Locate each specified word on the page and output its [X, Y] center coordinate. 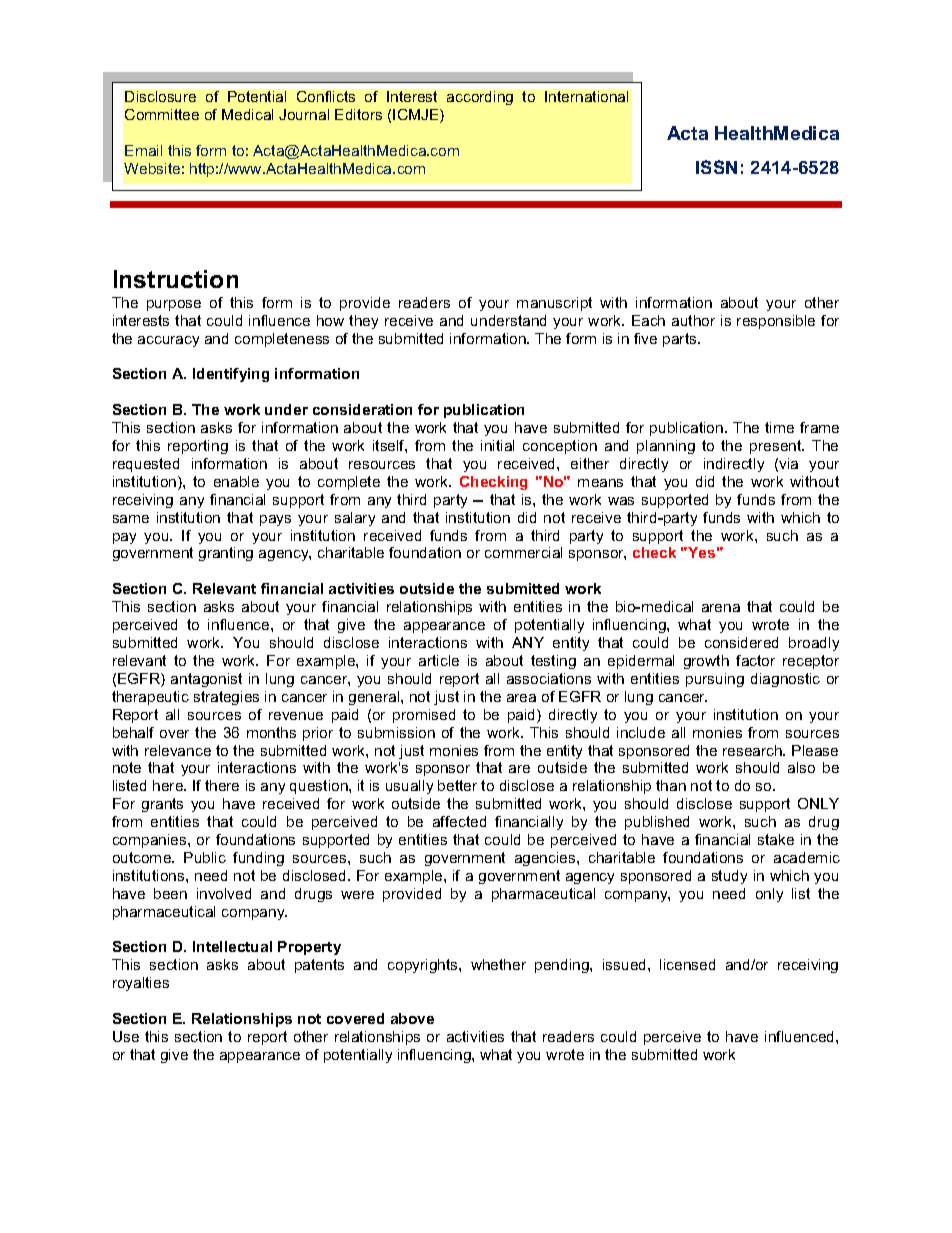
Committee [162, 114]
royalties [141, 984]
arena [721, 608]
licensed [687, 964]
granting [226, 554]
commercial [523, 552]
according [480, 98]
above [412, 1018]
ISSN [716, 167]
